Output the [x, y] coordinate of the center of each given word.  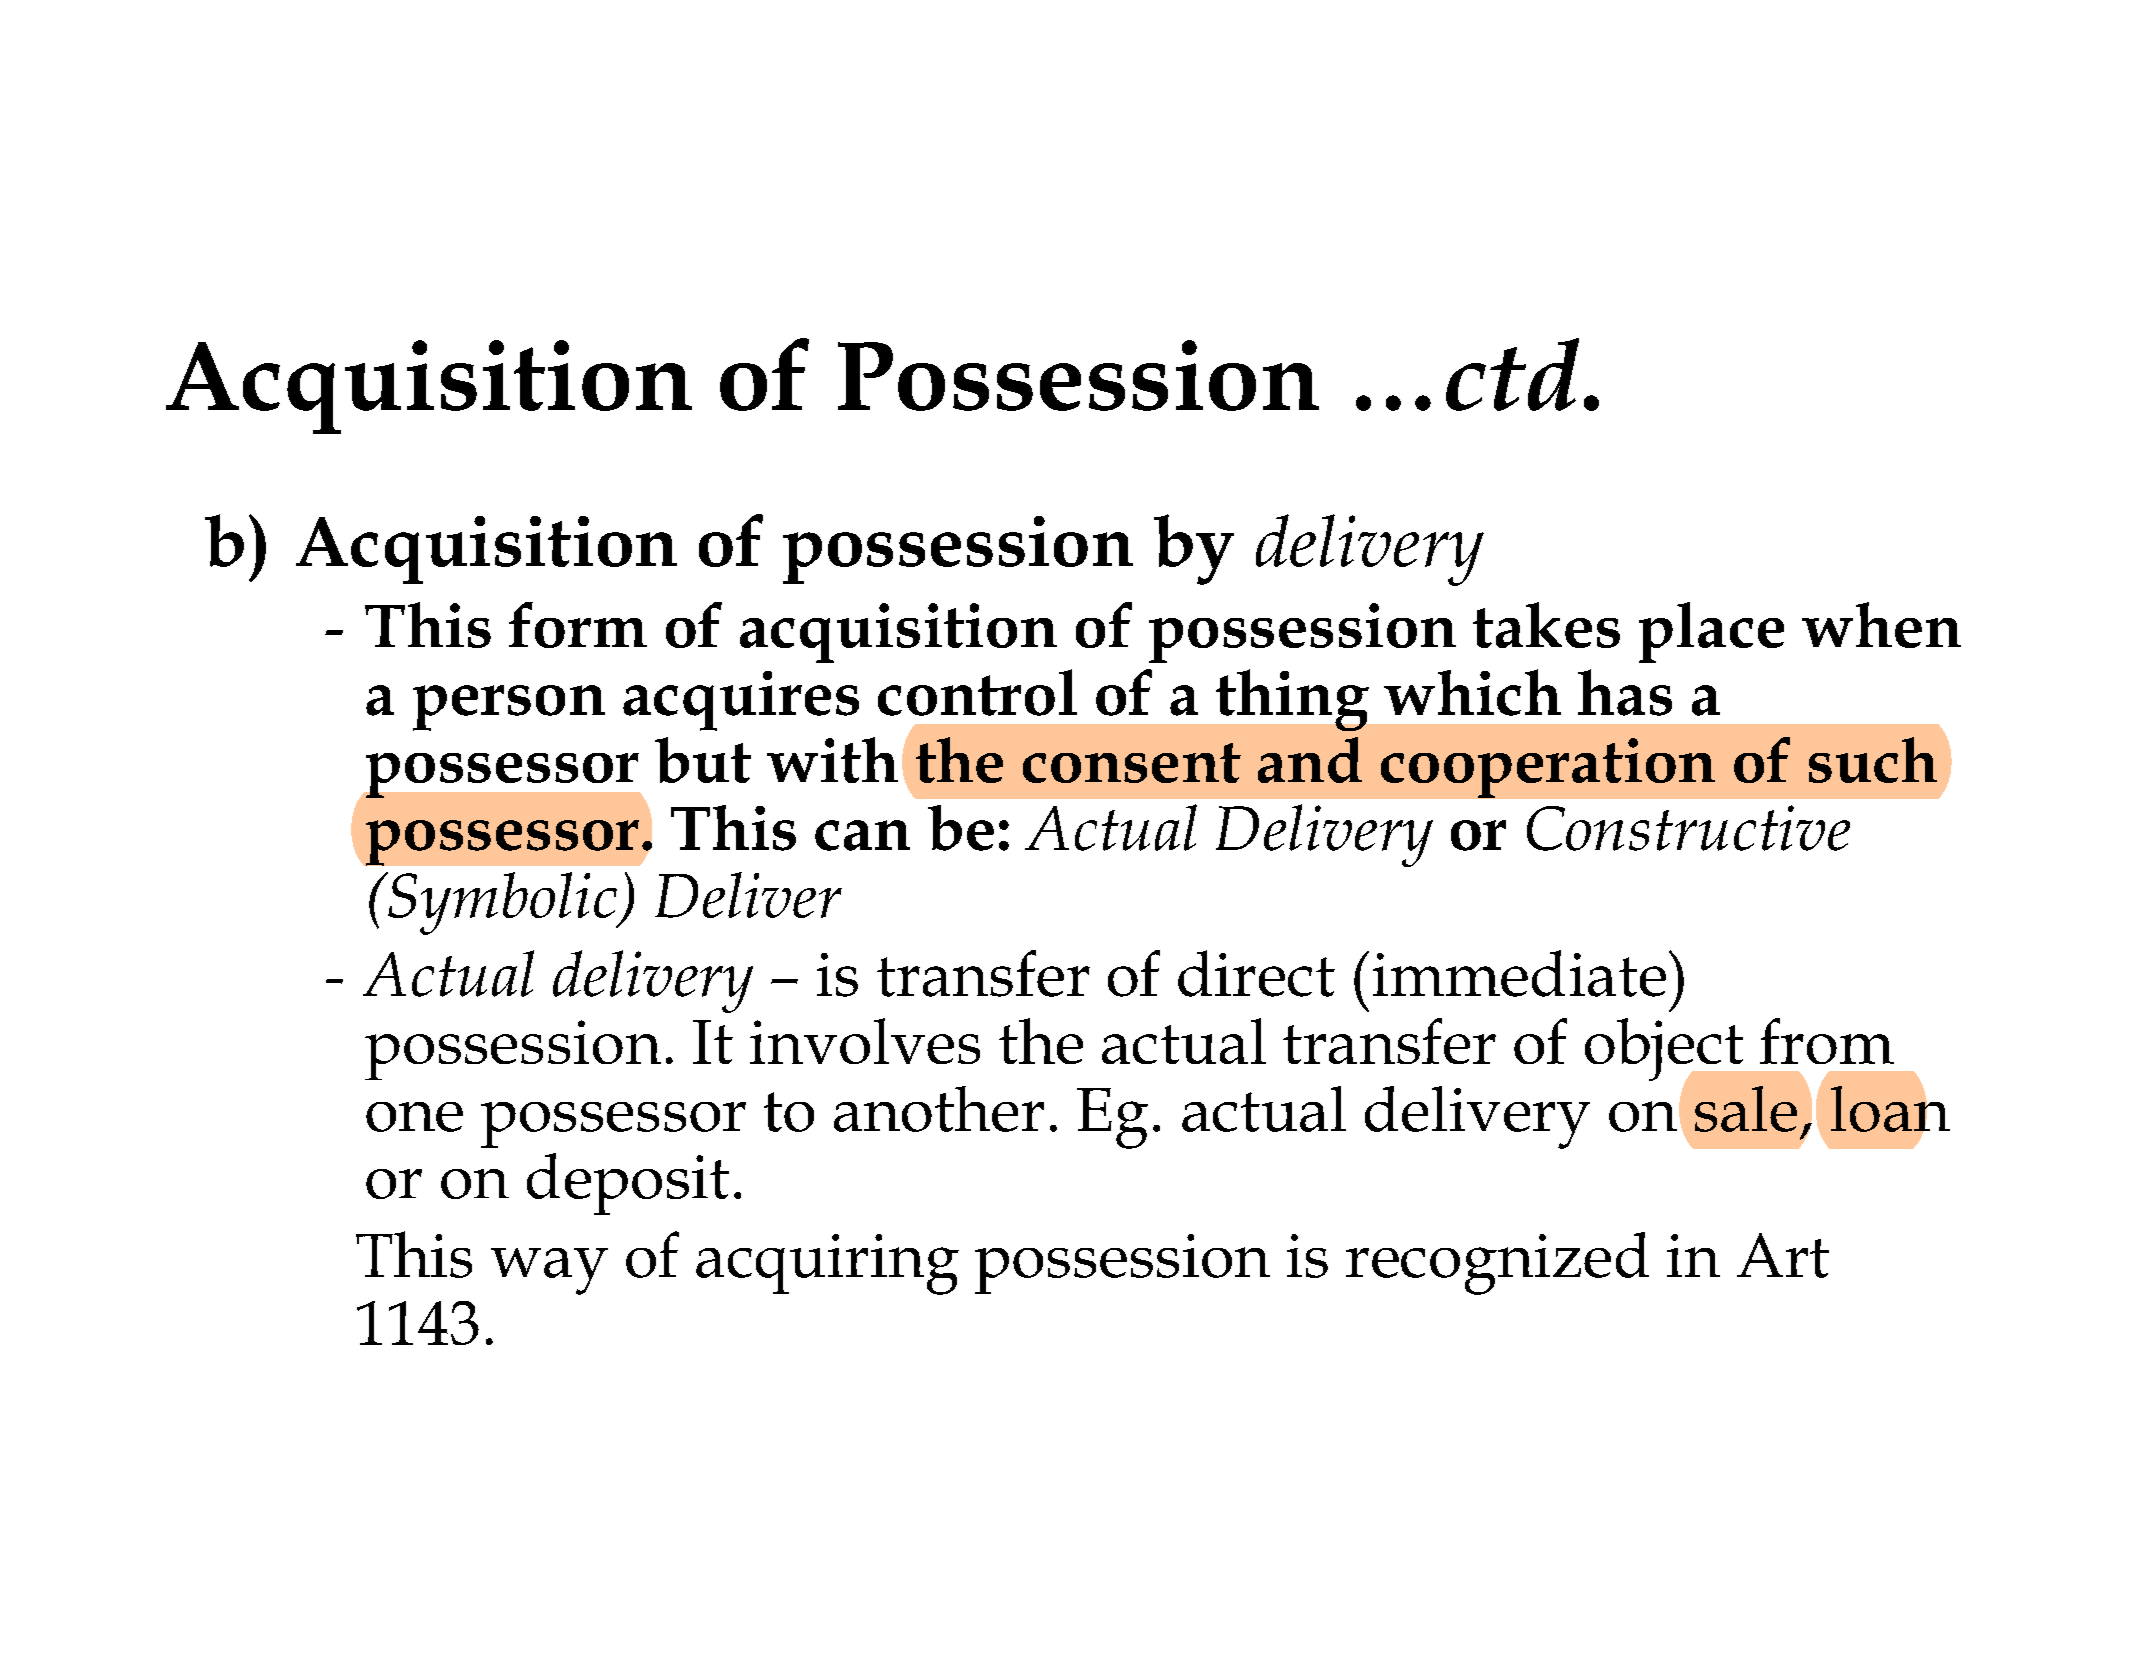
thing [1292, 700]
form [578, 625]
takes [1546, 625]
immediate [1519, 973]
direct [1256, 973]
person [509, 708]
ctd [1512, 374]
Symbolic [502, 903]
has [1625, 692]
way [549, 1271]
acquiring [827, 1264]
